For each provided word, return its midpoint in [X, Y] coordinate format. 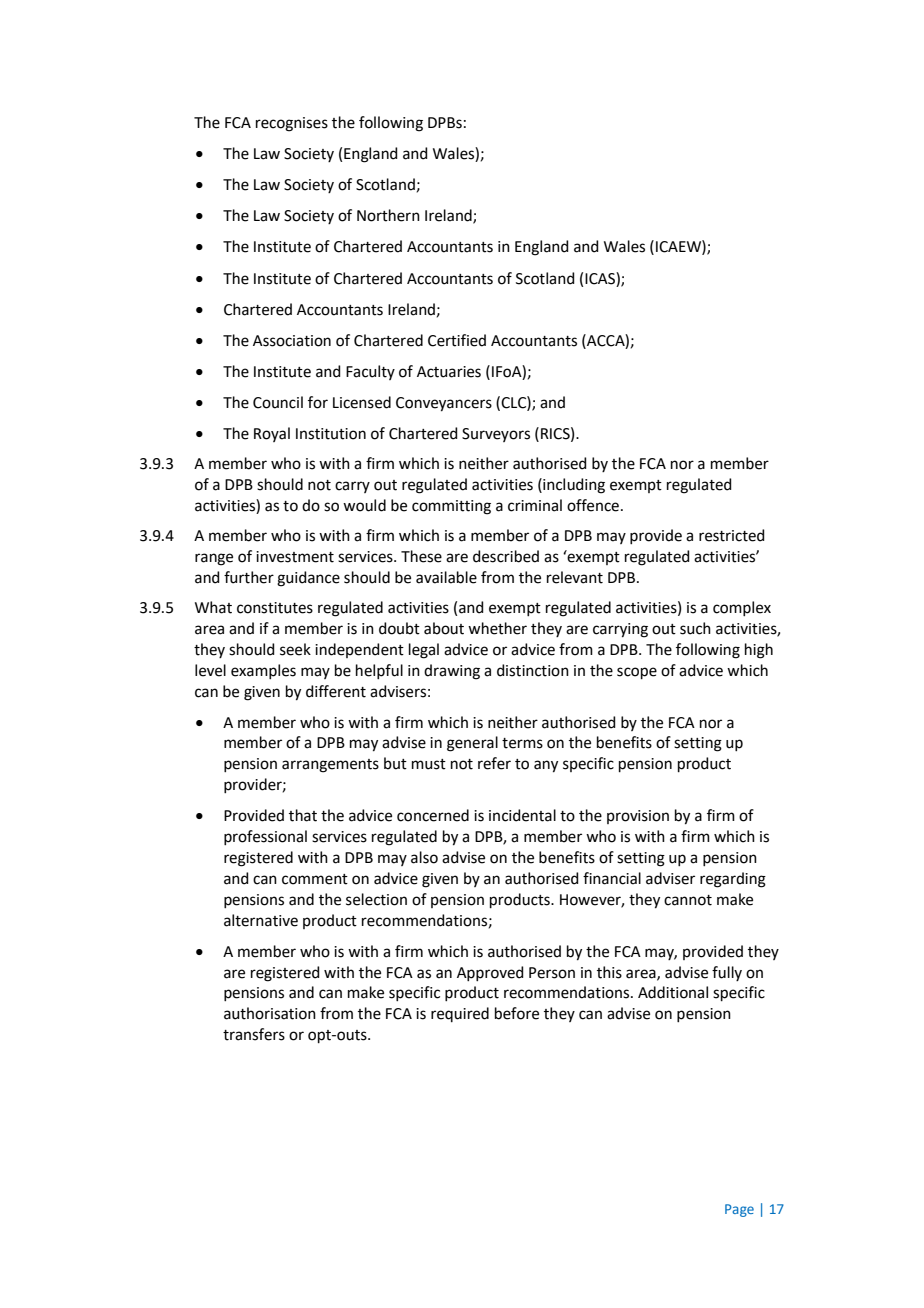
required [460, 1014]
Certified [457, 340]
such [695, 628]
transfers [254, 1034]
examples [263, 671]
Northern [388, 215]
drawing [452, 672]
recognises [292, 124]
